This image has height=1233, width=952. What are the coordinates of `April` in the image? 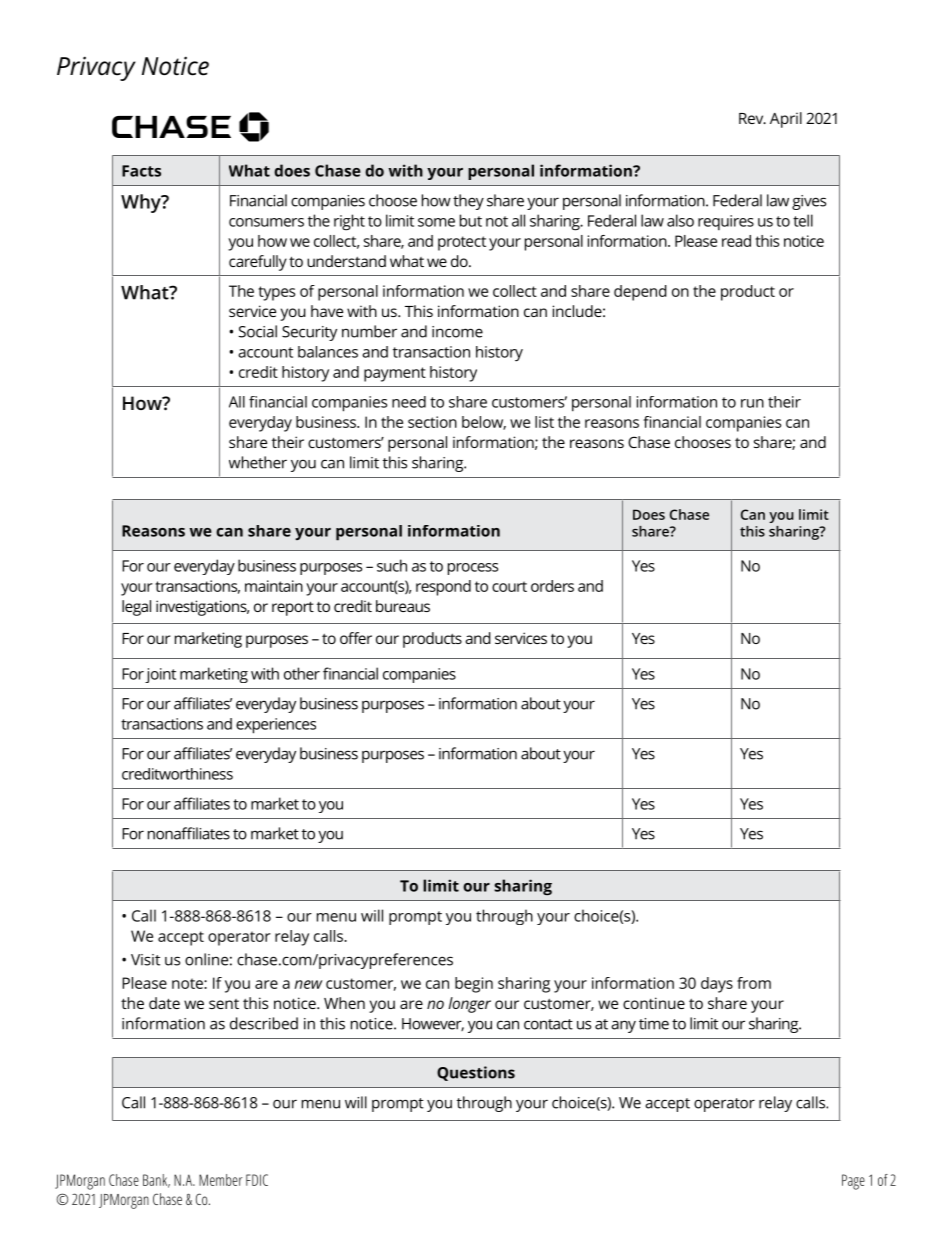 It's located at (786, 120).
